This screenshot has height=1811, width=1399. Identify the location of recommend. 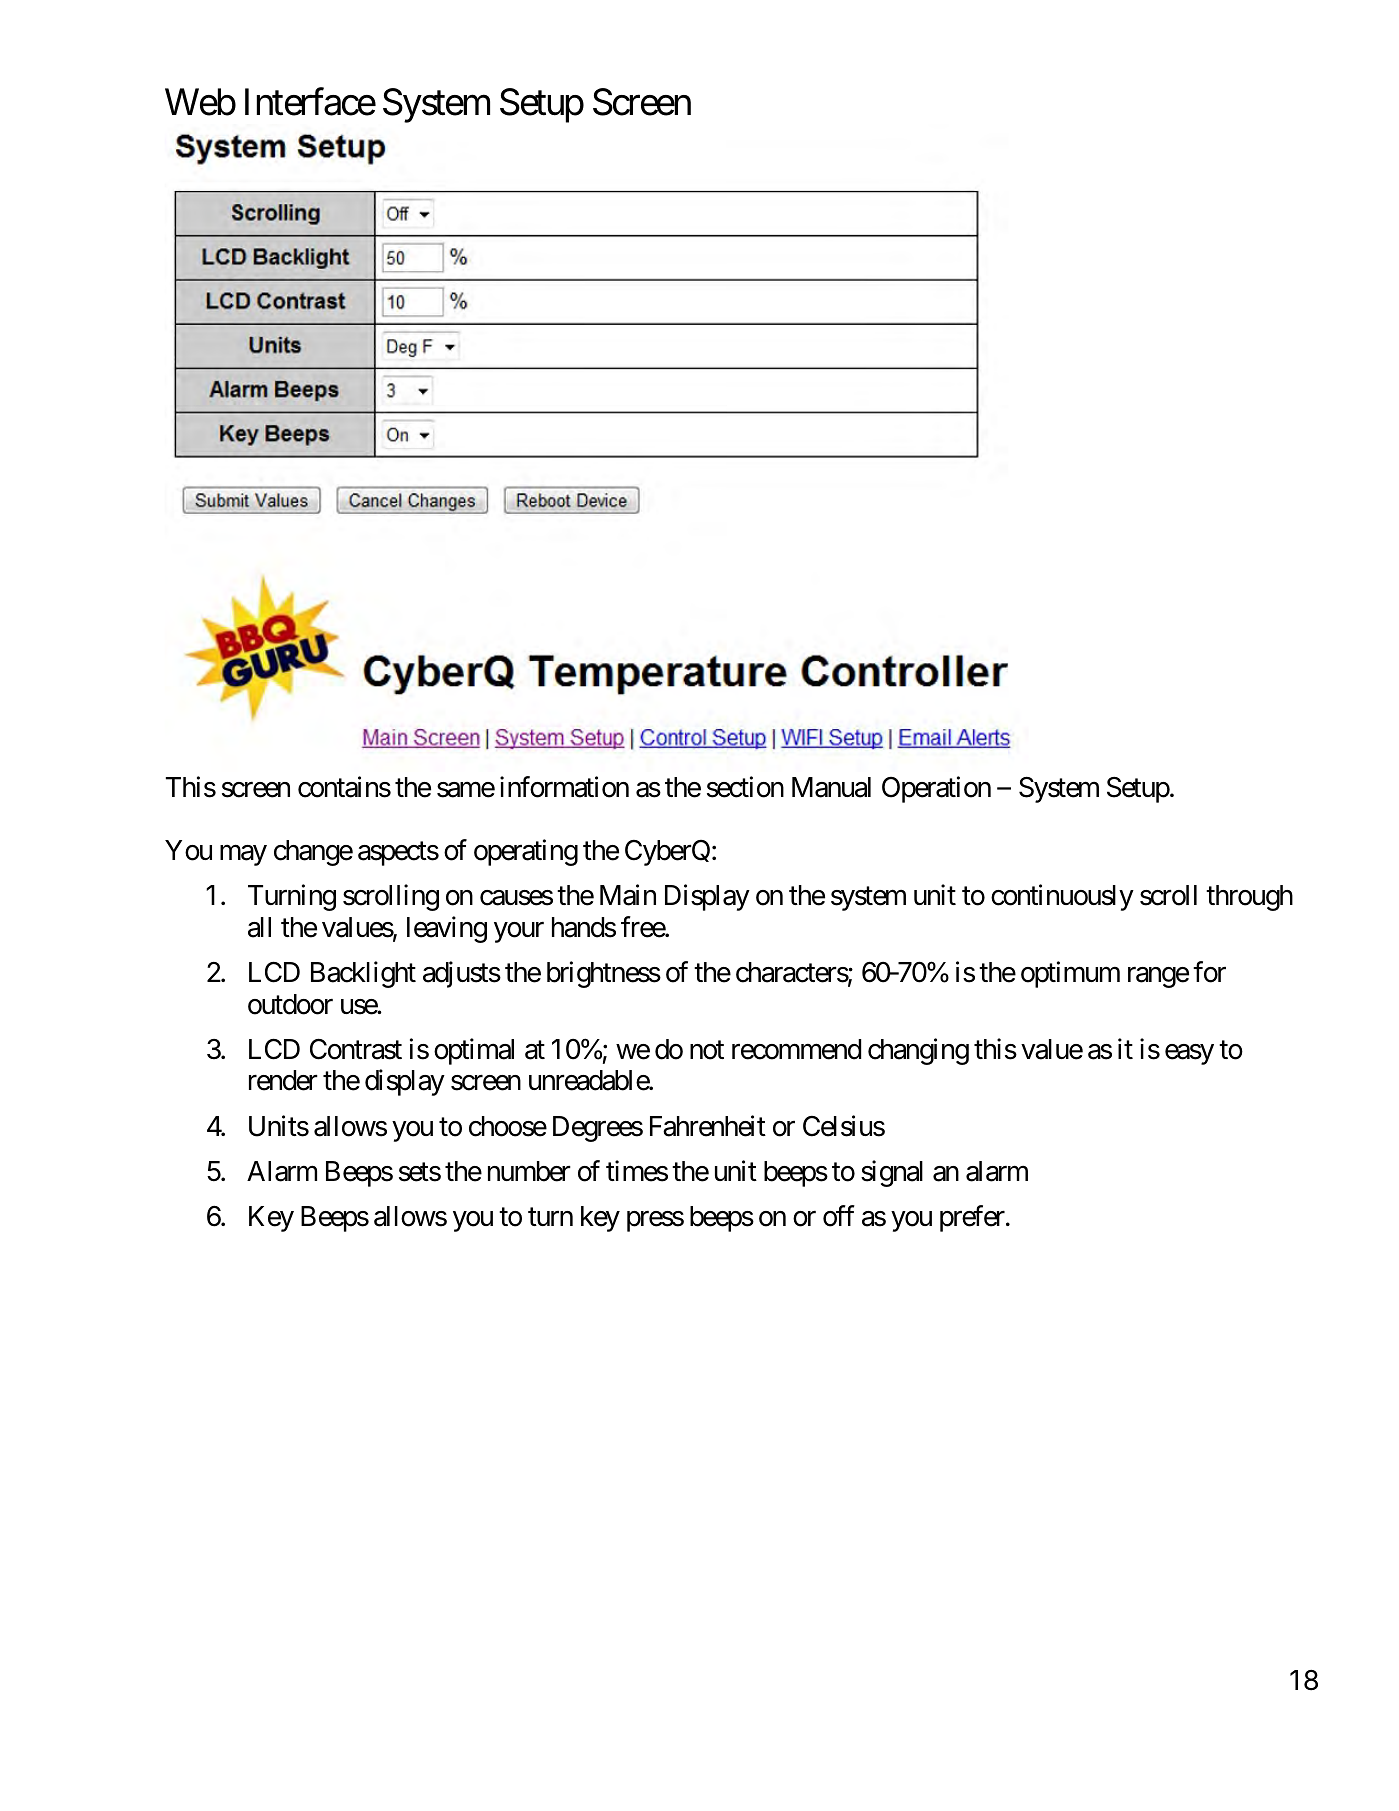
(796, 1049).
